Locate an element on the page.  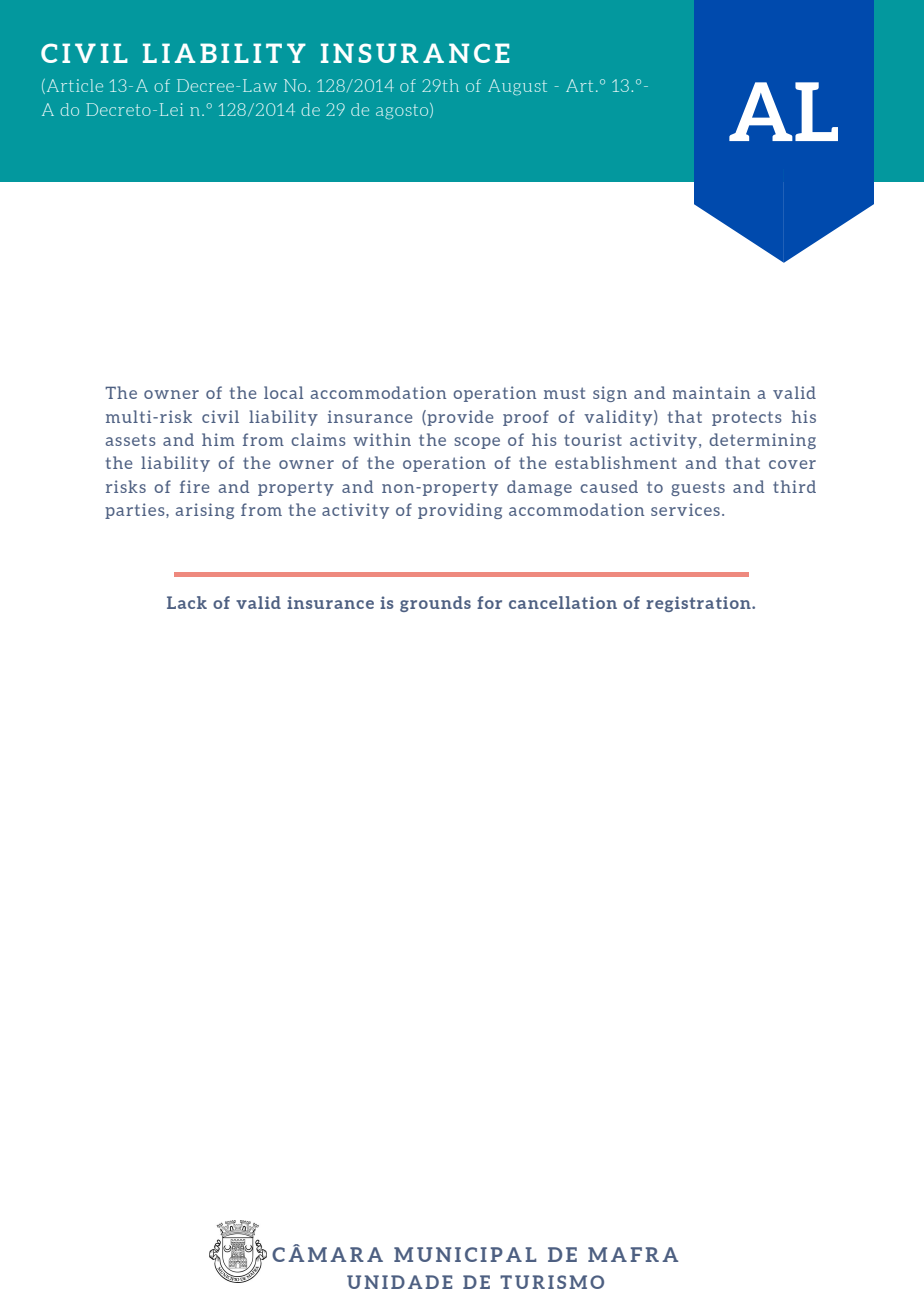
scope is located at coordinates (477, 443).
